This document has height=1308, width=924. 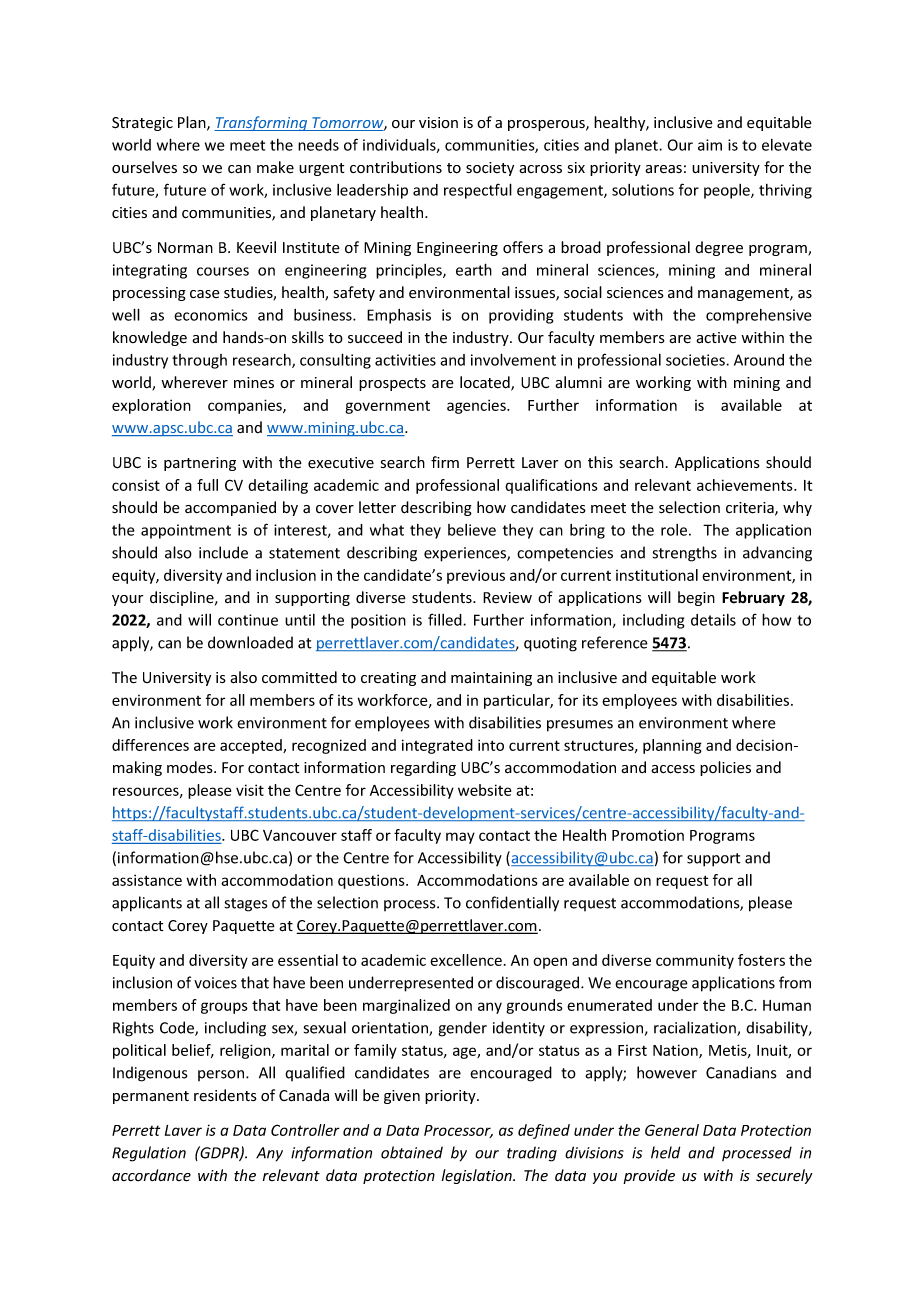 I want to click on aim, so click(x=710, y=145).
